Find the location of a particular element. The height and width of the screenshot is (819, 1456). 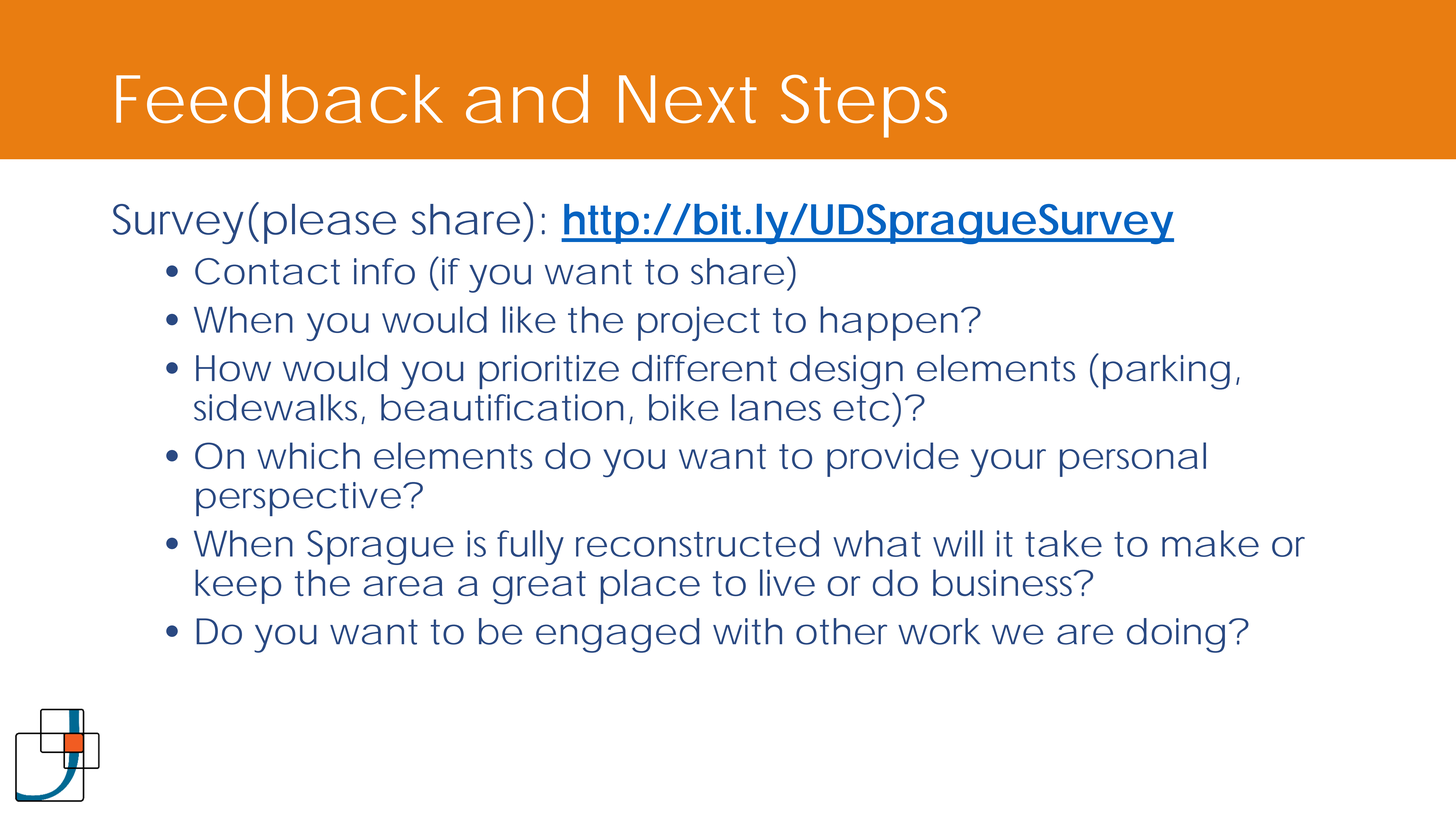

Next is located at coordinates (688, 99).
